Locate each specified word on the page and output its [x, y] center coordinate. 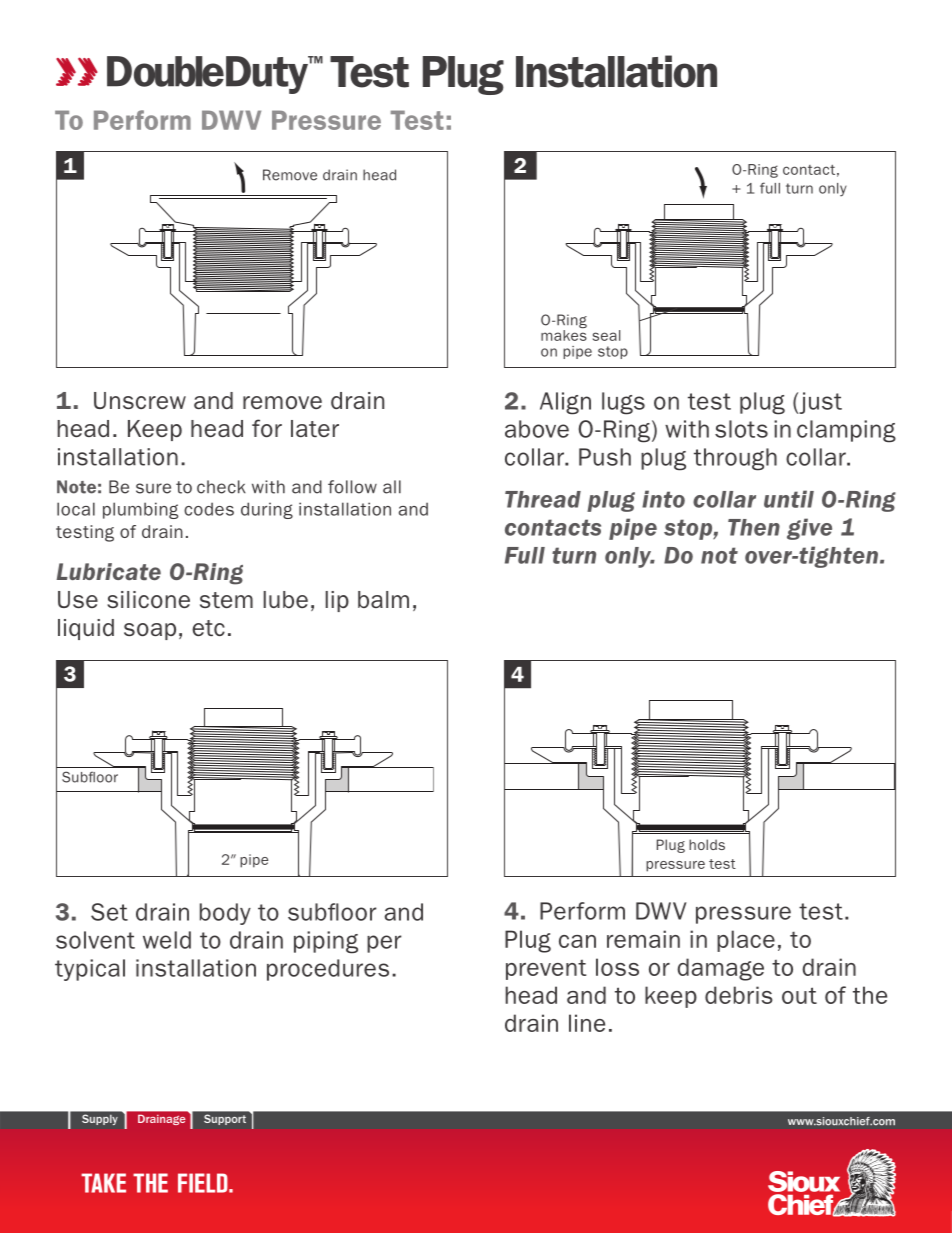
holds [707, 844]
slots [741, 429]
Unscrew [140, 400]
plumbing [140, 510]
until [789, 499]
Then [754, 527]
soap [150, 631]
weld [167, 940]
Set [109, 912]
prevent [546, 970]
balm [383, 599]
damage [720, 969]
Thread [543, 499]
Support [225, 1120]
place [746, 941]
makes [564, 335]
